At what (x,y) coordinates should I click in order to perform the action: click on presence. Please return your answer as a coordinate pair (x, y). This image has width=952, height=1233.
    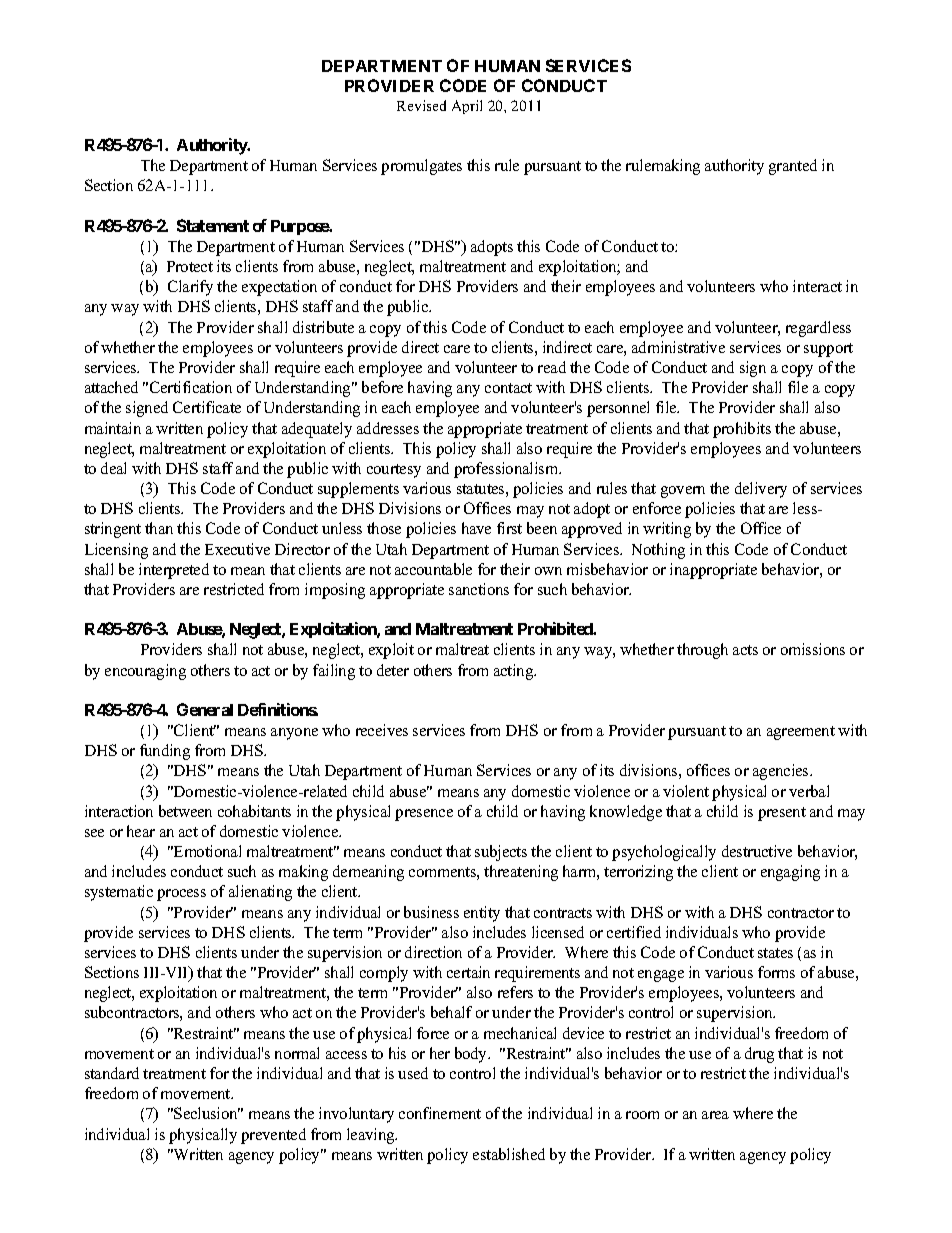
    Looking at the image, I should click on (424, 815).
